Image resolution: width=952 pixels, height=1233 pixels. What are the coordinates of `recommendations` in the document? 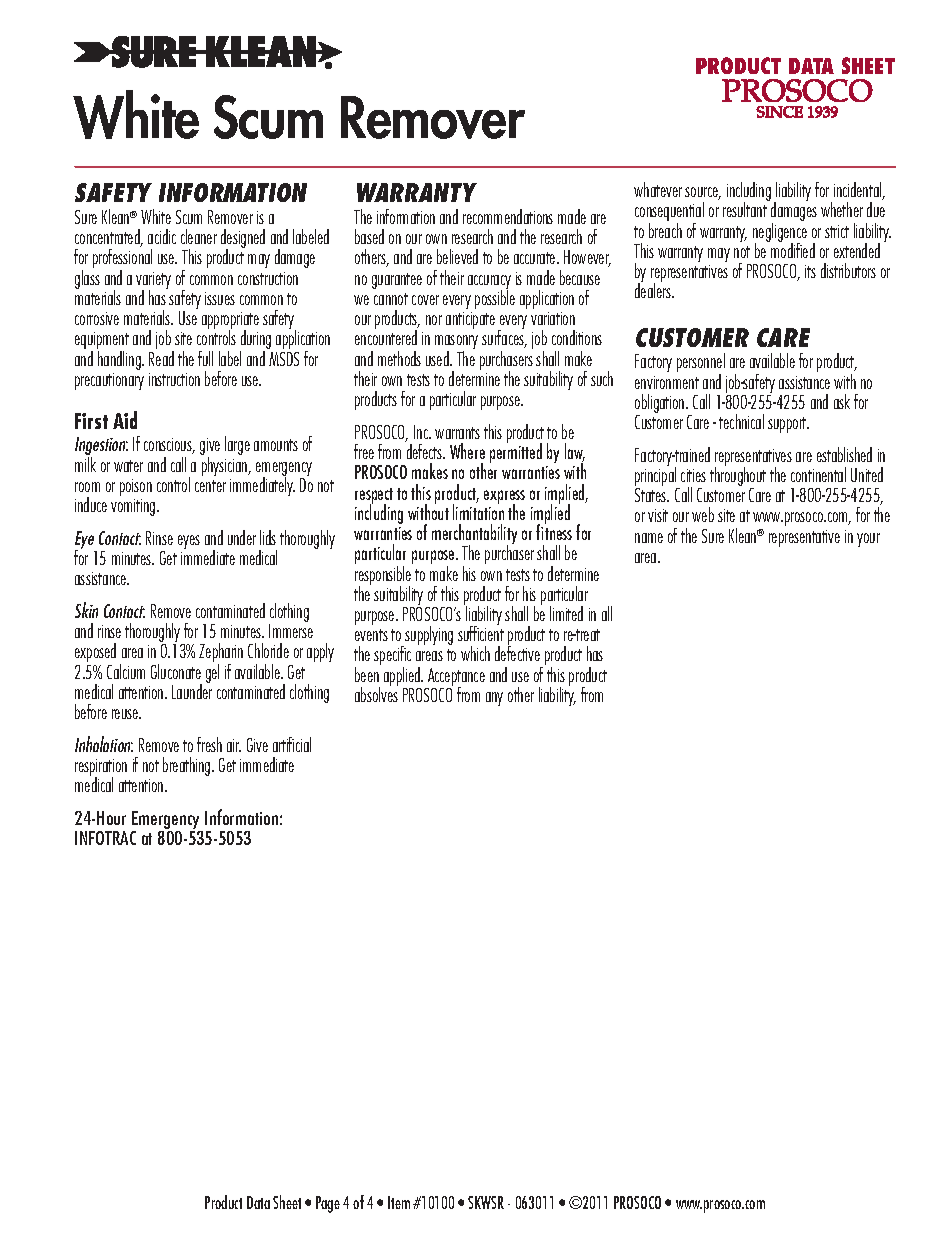 It's located at (508, 216).
